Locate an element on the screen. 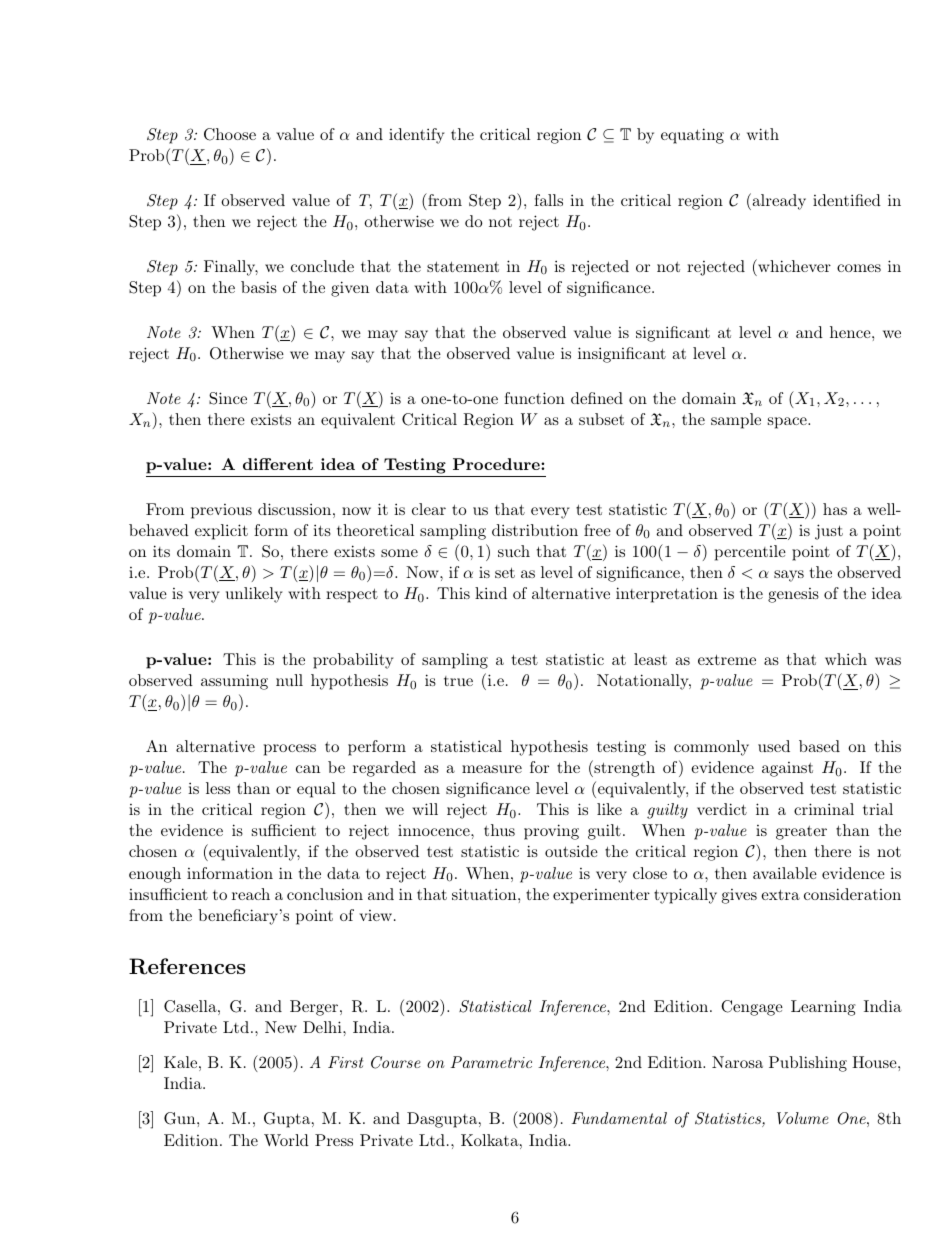 The width and height of the screenshot is (952, 1233). previous is located at coordinates (221, 511).
